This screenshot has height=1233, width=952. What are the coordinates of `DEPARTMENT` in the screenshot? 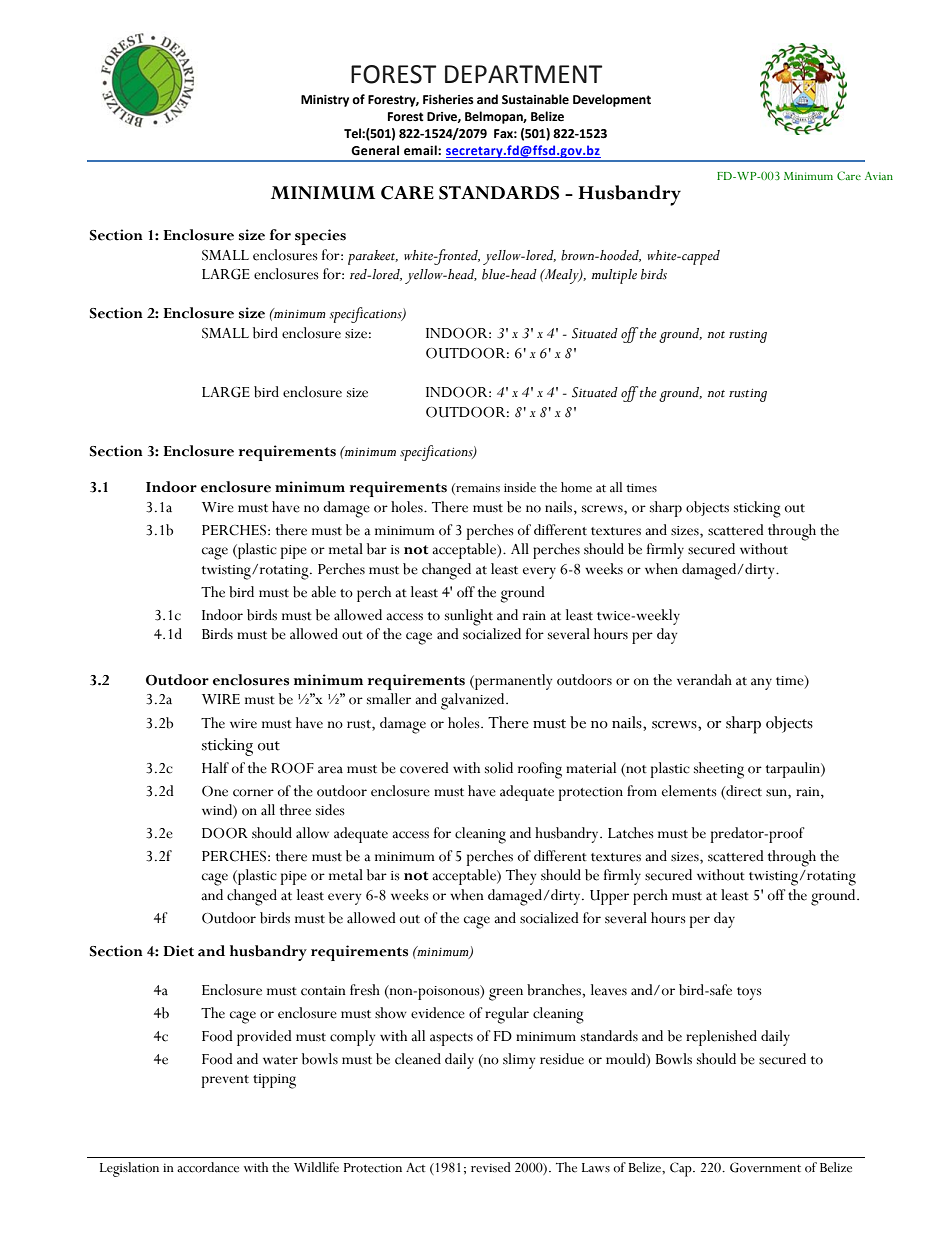 It's located at (523, 74).
